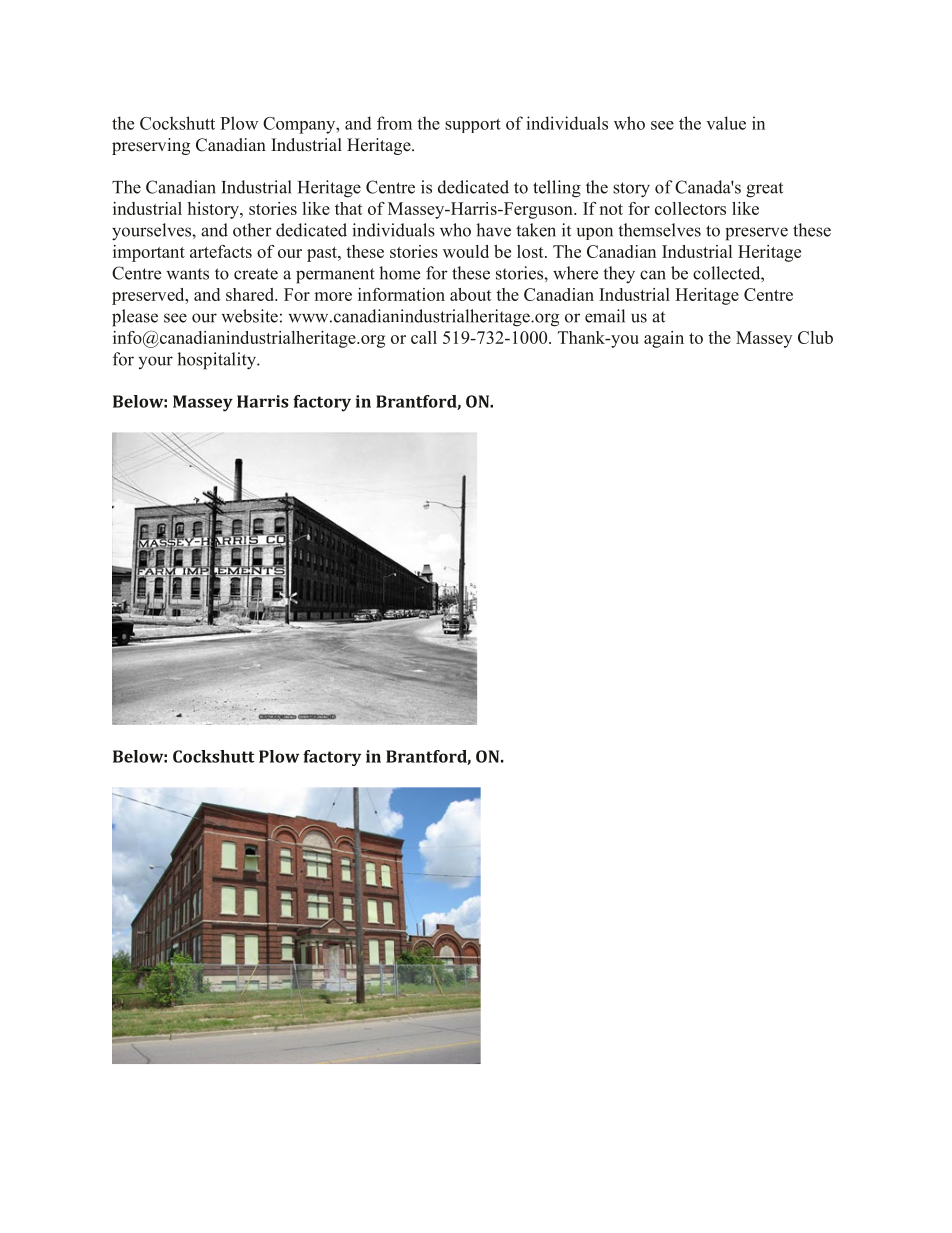 The width and height of the screenshot is (952, 1233). What do you see at coordinates (399, 273) in the screenshot?
I see `home` at bounding box center [399, 273].
